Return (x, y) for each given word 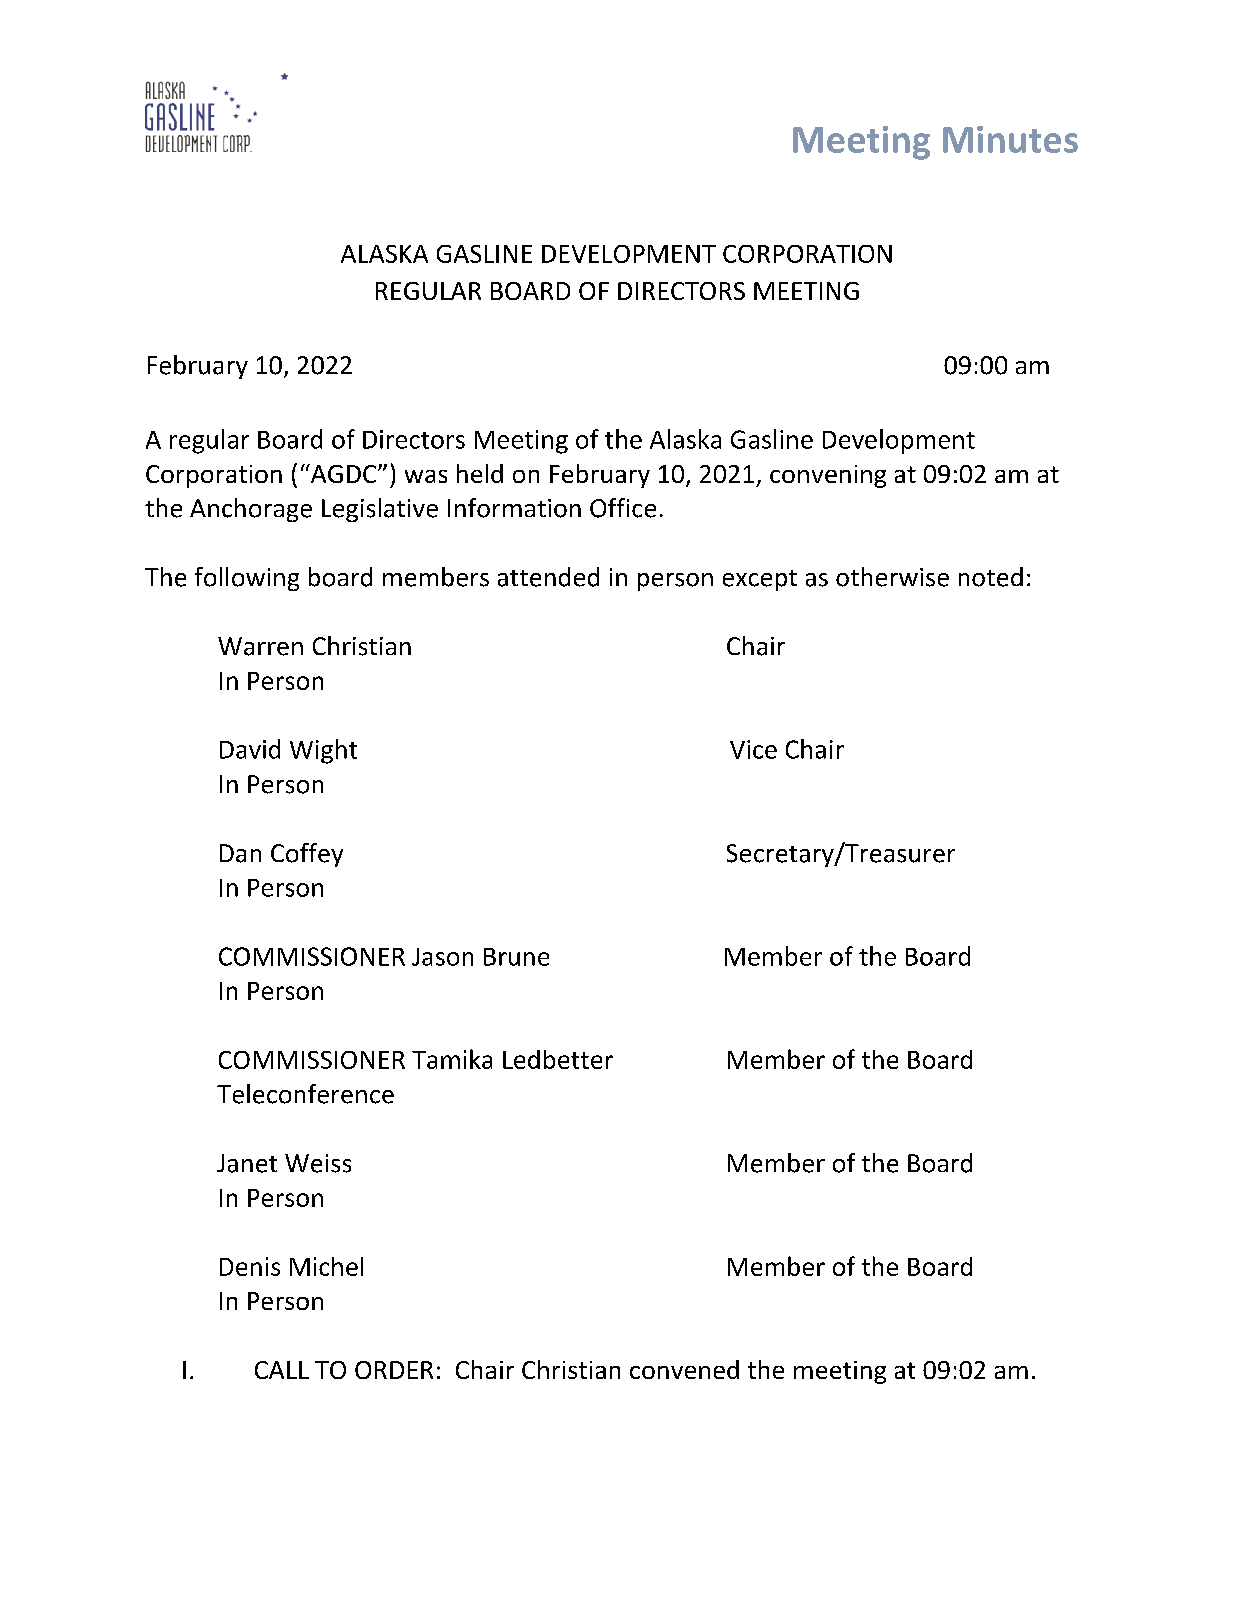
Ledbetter (558, 1059)
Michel (326, 1266)
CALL (282, 1370)
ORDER (394, 1370)
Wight (323, 751)
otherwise (892, 577)
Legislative (380, 510)
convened (684, 1369)
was (426, 476)
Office (623, 508)
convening (828, 476)
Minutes (1010, 139)
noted (991, 577)
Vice (753, 749)
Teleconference (305, 1094)
